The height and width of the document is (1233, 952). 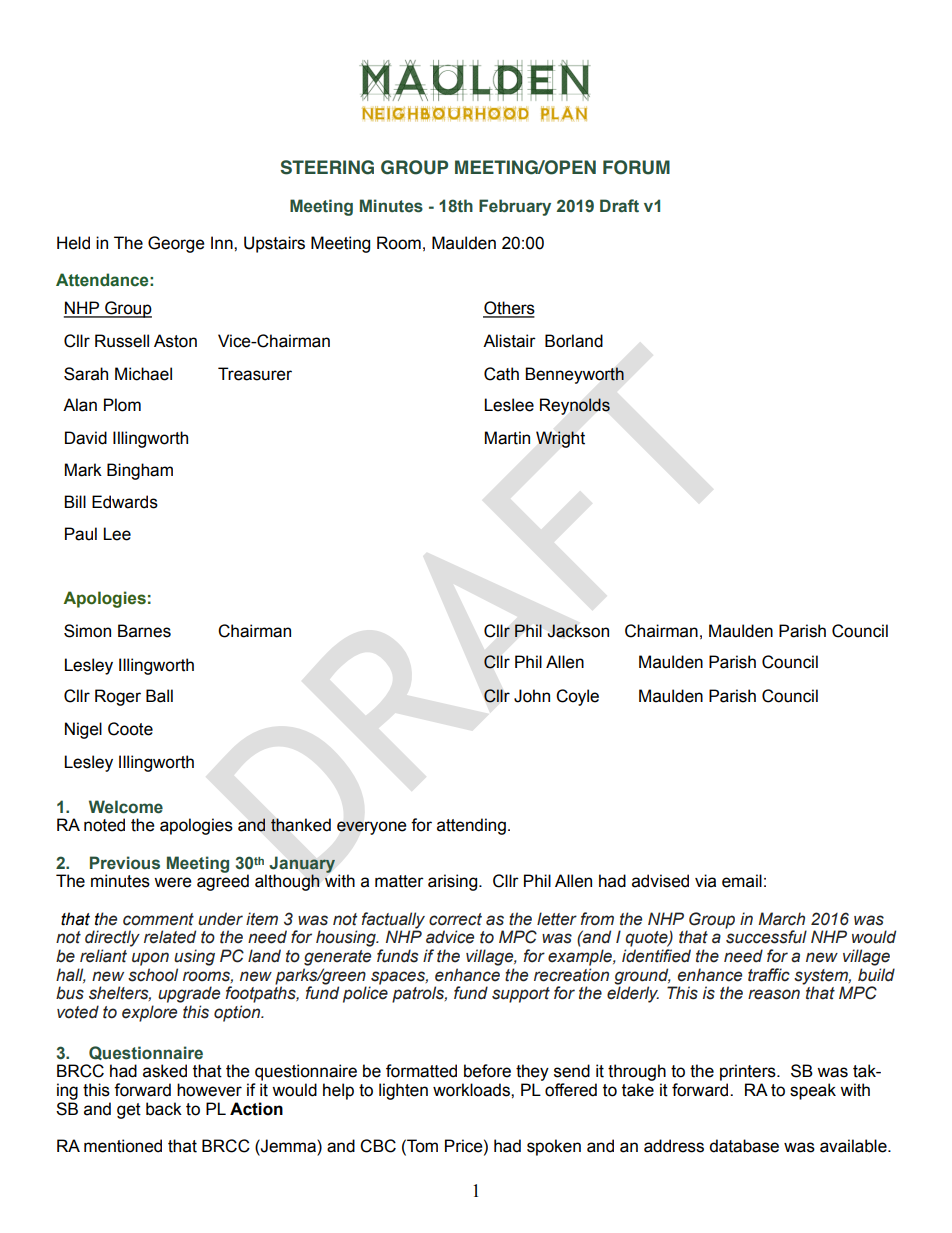 I want to click on speak, so click(x=813, y=1091).
